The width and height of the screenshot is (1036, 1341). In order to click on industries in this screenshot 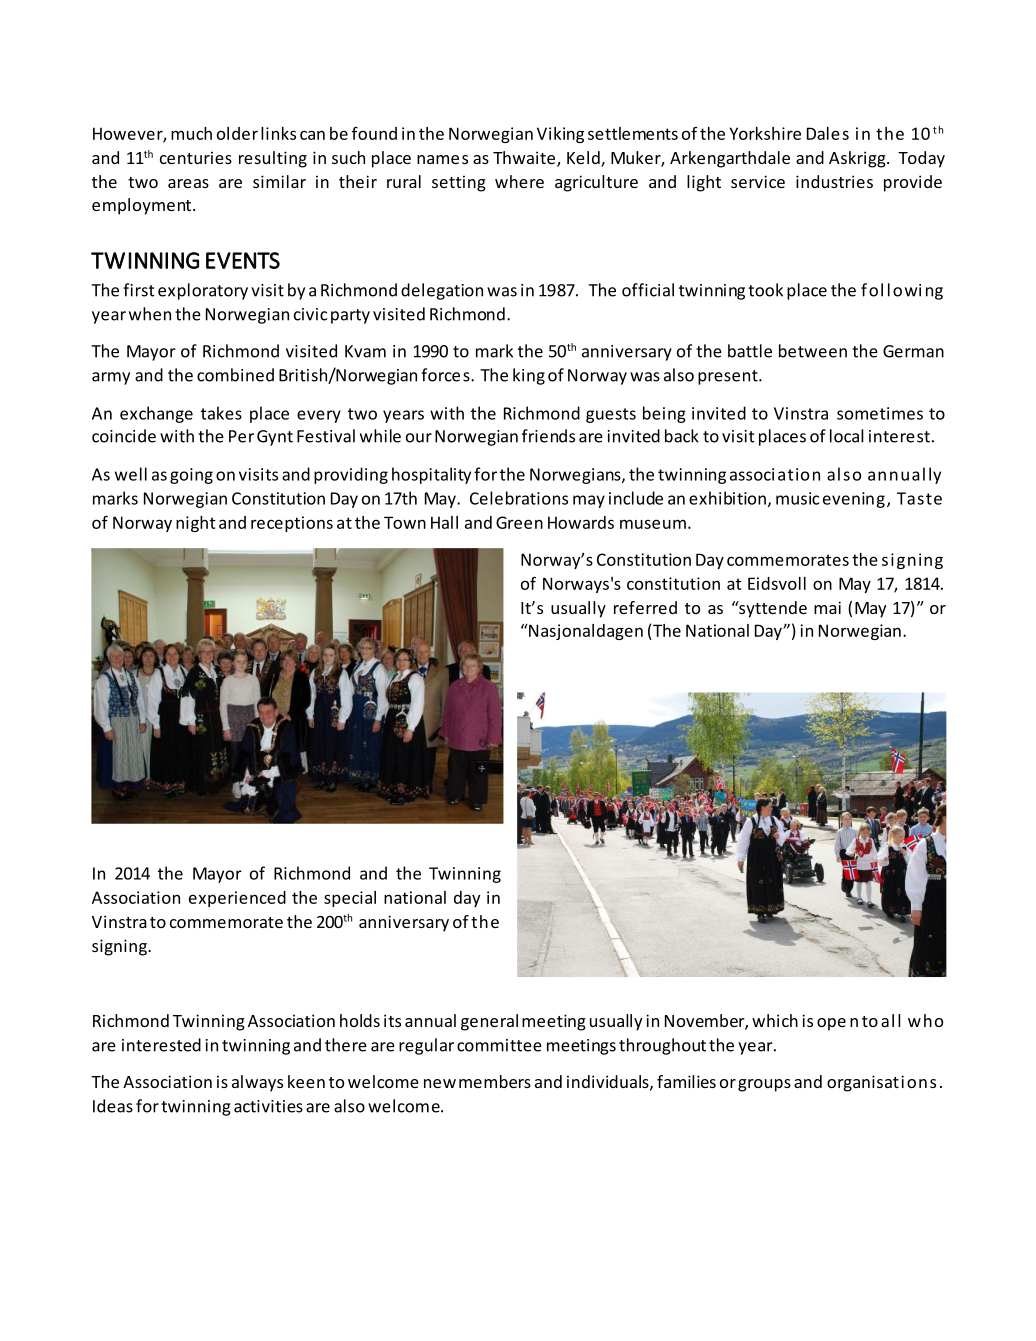, I will do `click(834, 181)`.
